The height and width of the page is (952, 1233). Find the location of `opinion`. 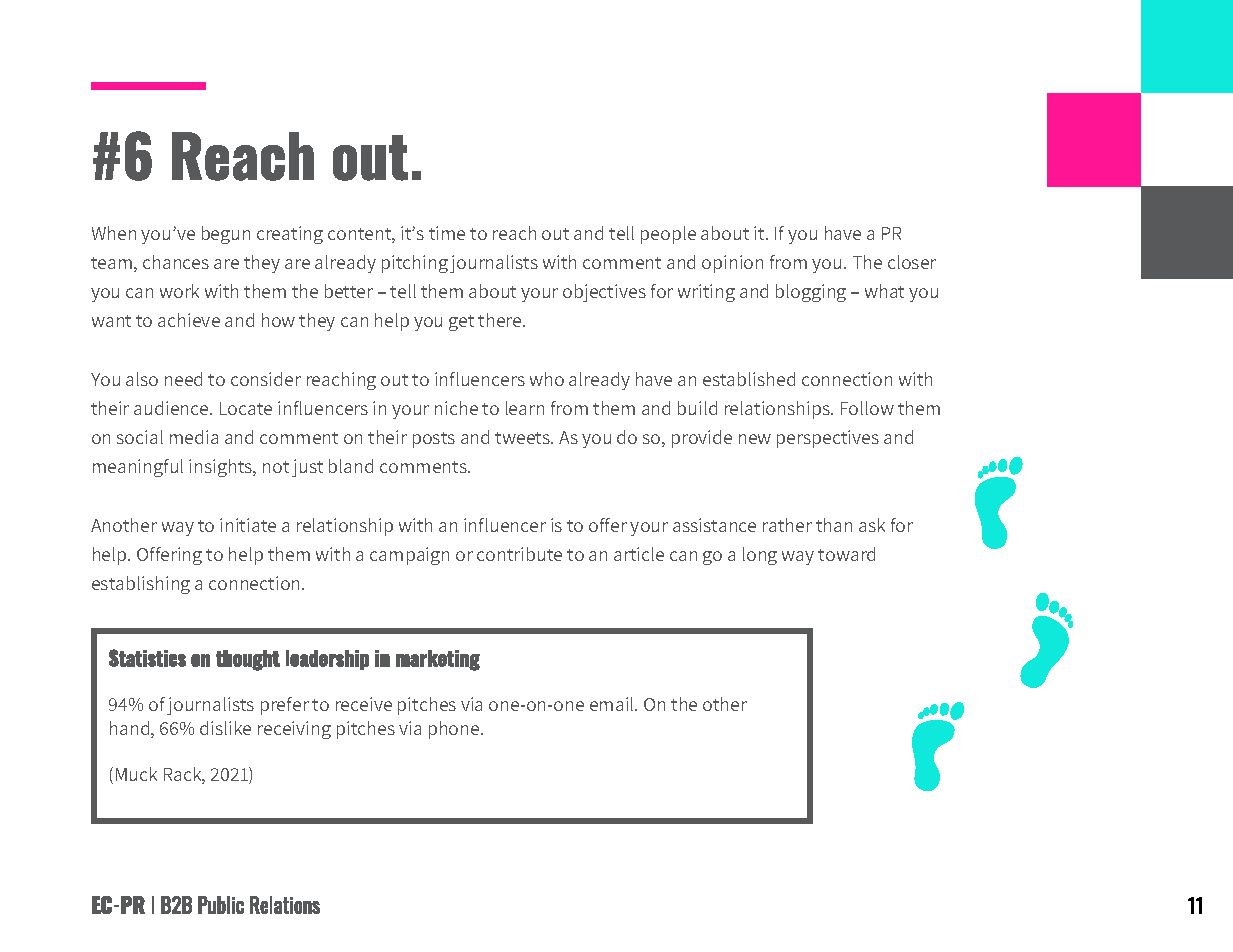

opinion is located at coordinates (732, 264).
